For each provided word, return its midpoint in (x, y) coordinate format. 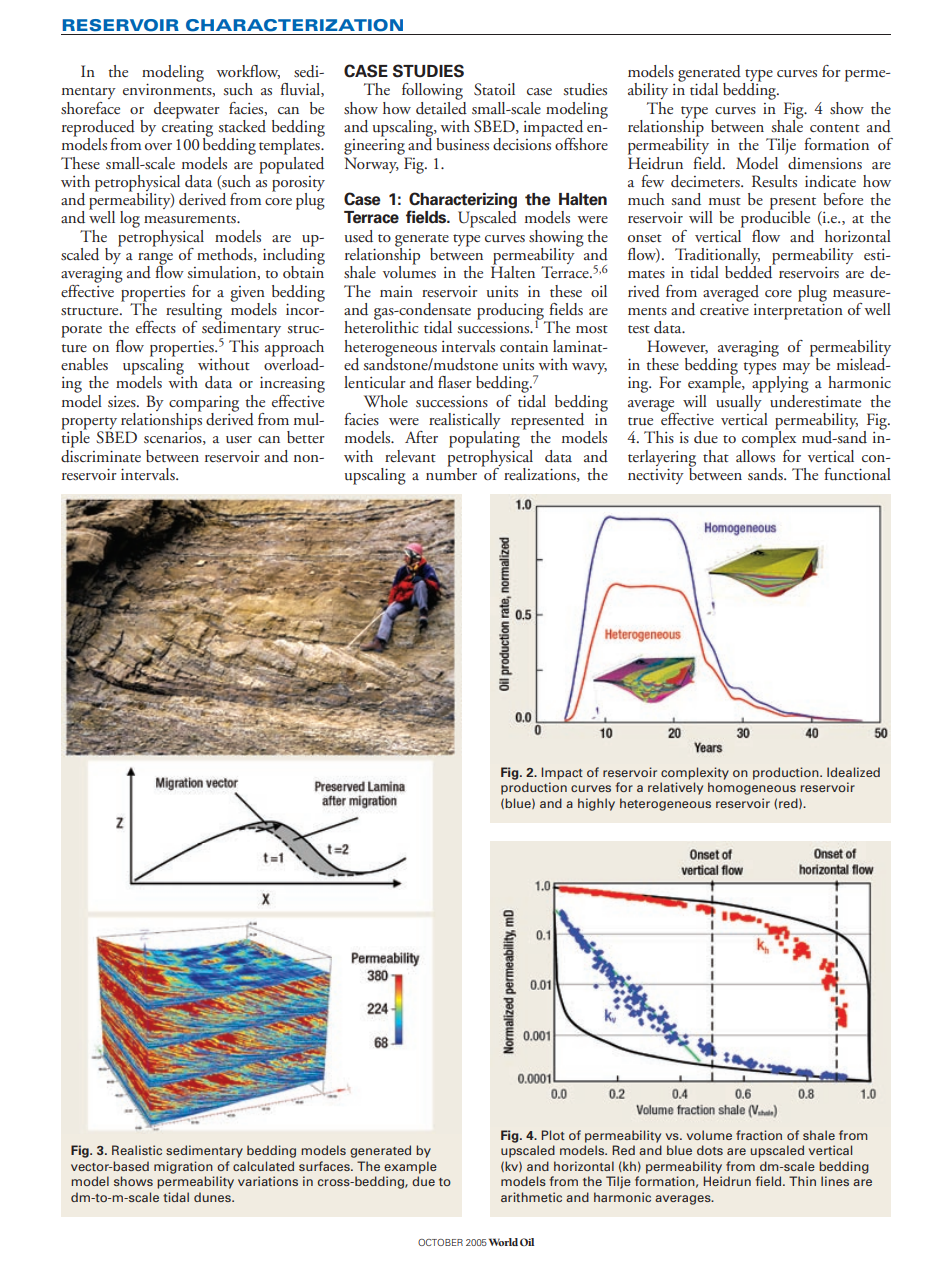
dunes (213, 1197)
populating (484, 438)
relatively (675, 788)
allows (755, 455)
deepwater (187, 110)
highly (596, 804)
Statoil (494, 89)
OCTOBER (440, 1242)
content (835, 128)
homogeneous (752, 788)
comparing (204, 404)
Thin (802, 1181)
